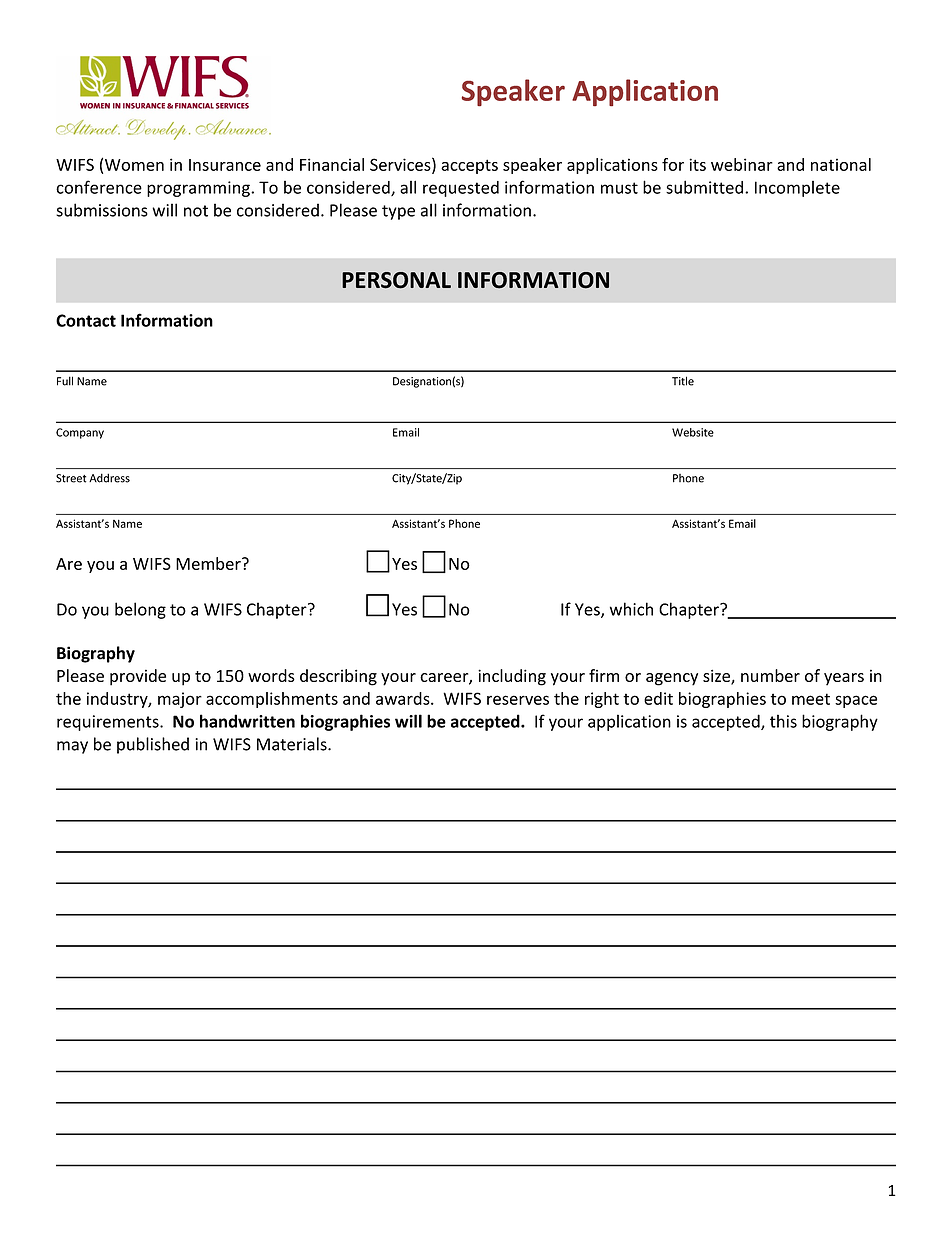 Image resolution: width=952 pixels, height=1233 pixels. Describe the element at coordinates (631, 609) in the page. I see `which` at that location.
